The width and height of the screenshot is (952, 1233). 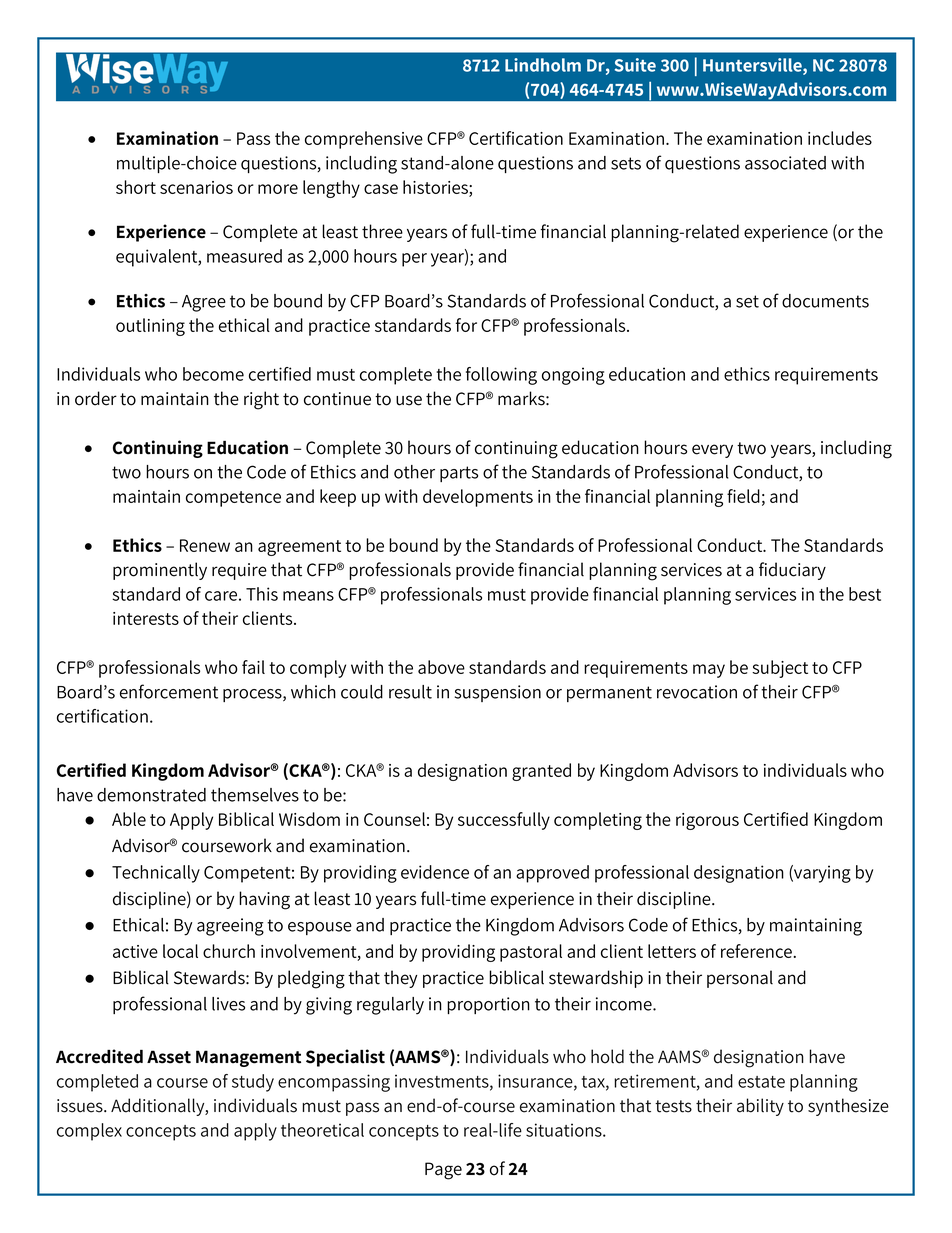 What do you see at coordinates (792, 571) in the screenshot?
I see `fiduciary` at bounding box center [792, 571].
